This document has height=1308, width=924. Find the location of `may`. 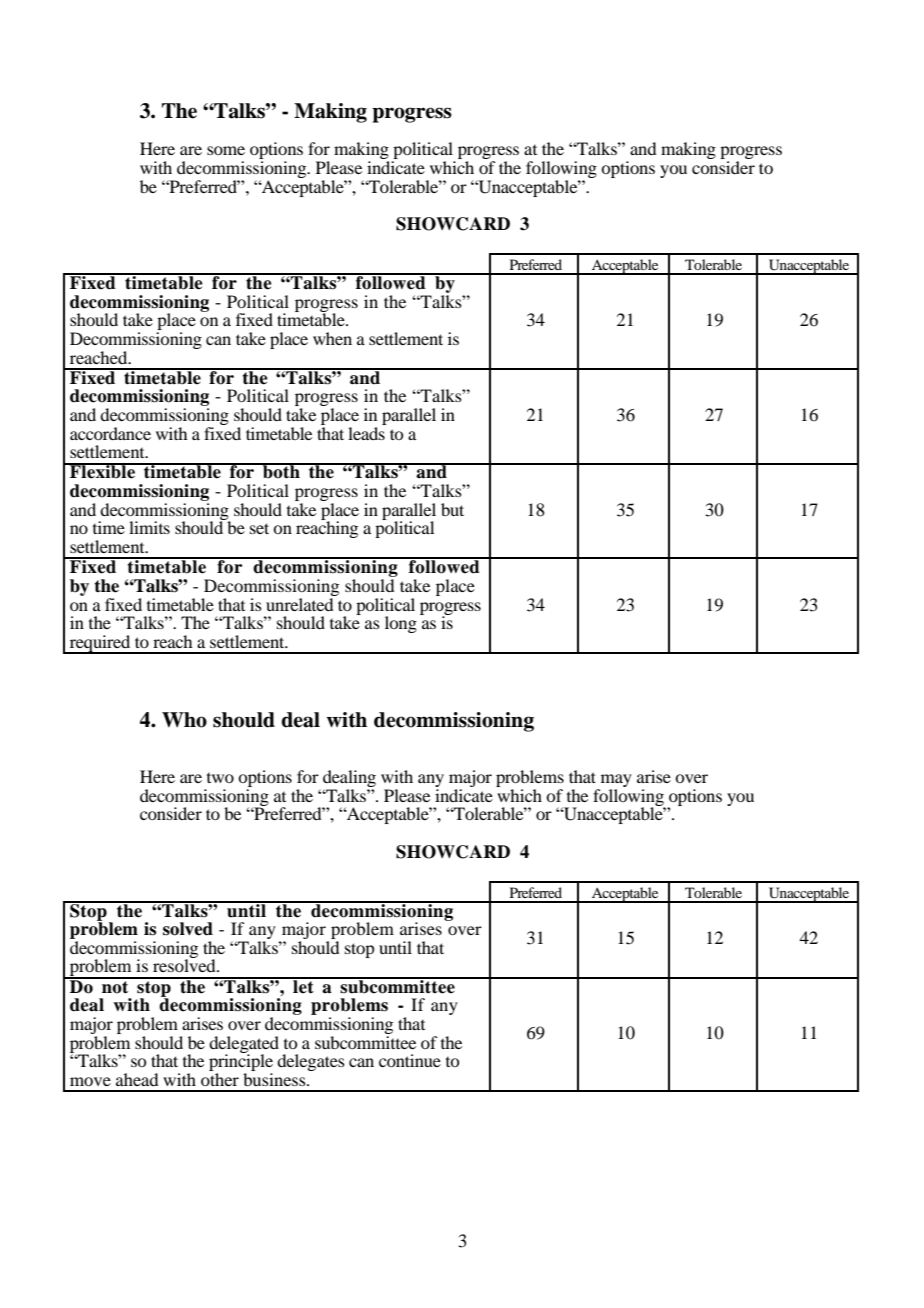

may is located at coordinates (616, 780).
